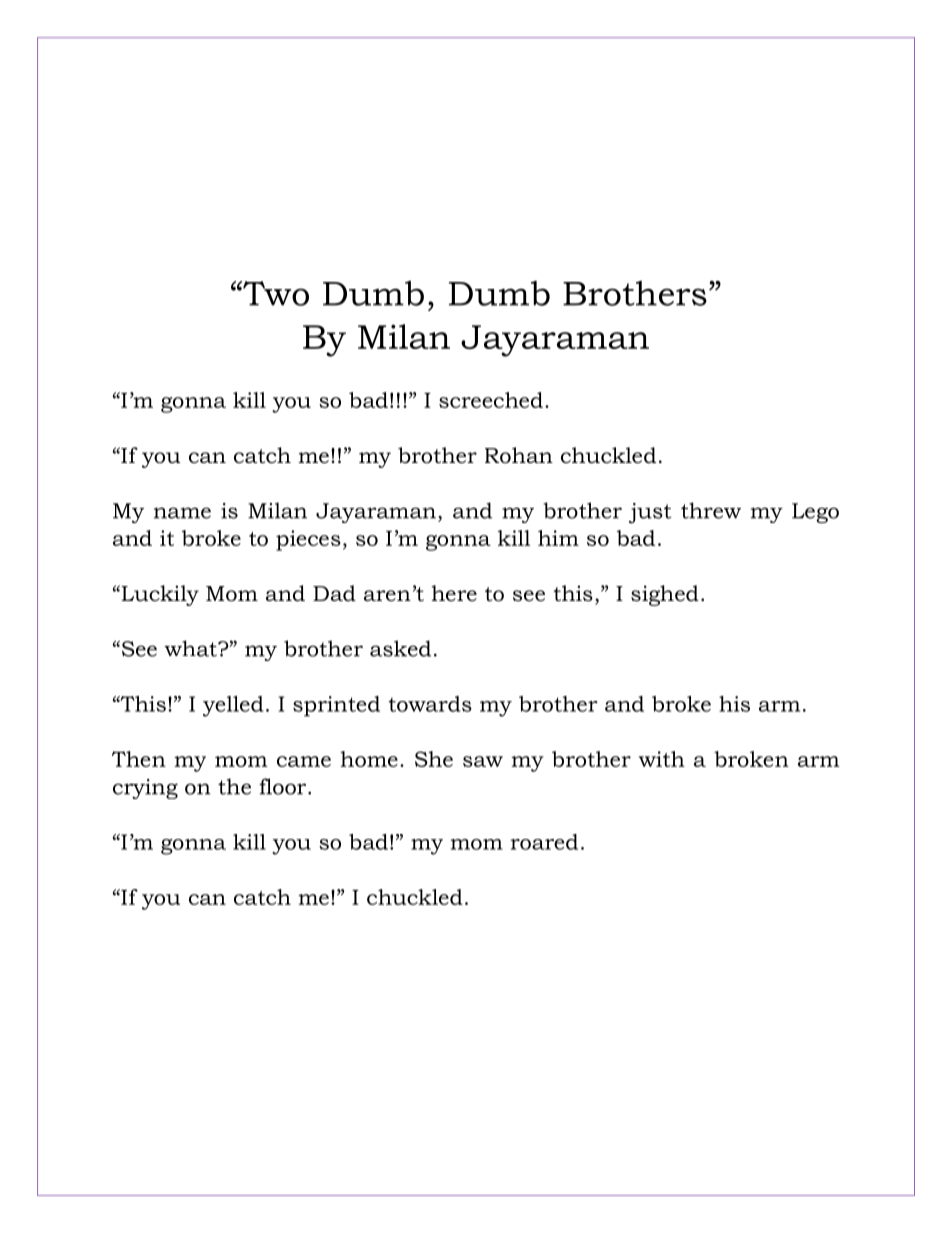 This screenshot has width=952, height=1233. I want to click on yelled, so click(233, 706).
